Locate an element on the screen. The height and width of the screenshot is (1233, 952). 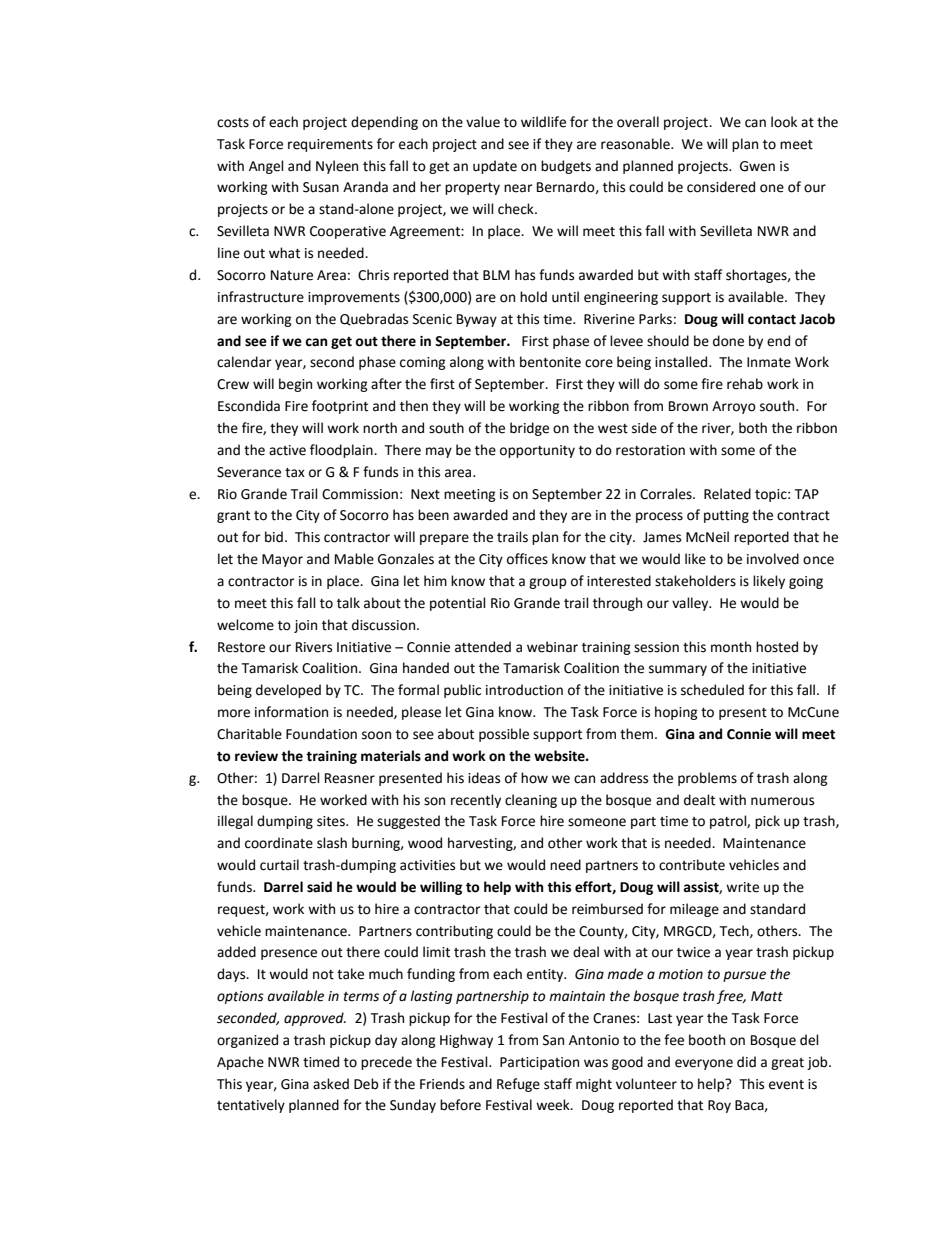
bentonite is located at coordinates (550, 362).
